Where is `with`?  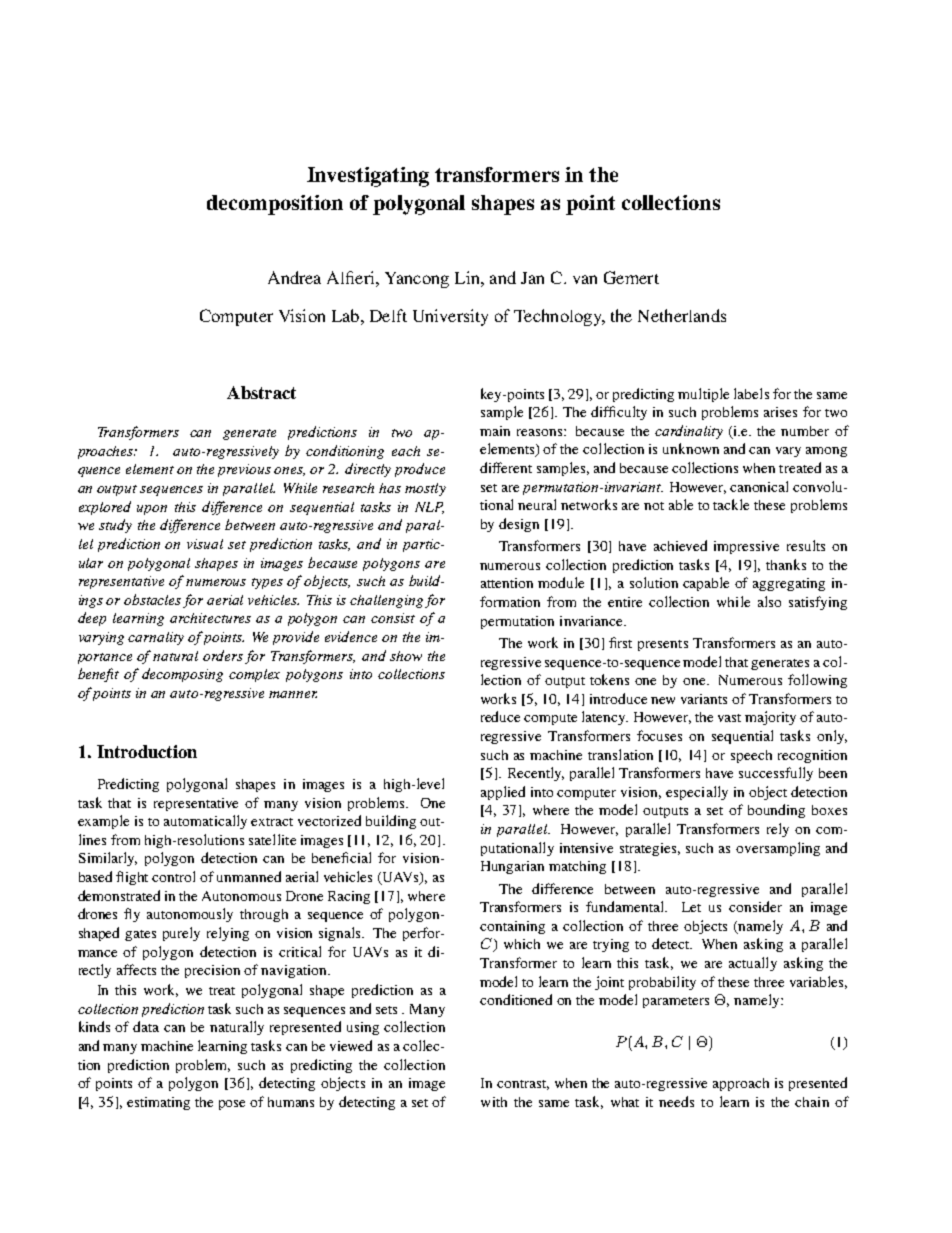 with is located at coordinates (494, 1102).
